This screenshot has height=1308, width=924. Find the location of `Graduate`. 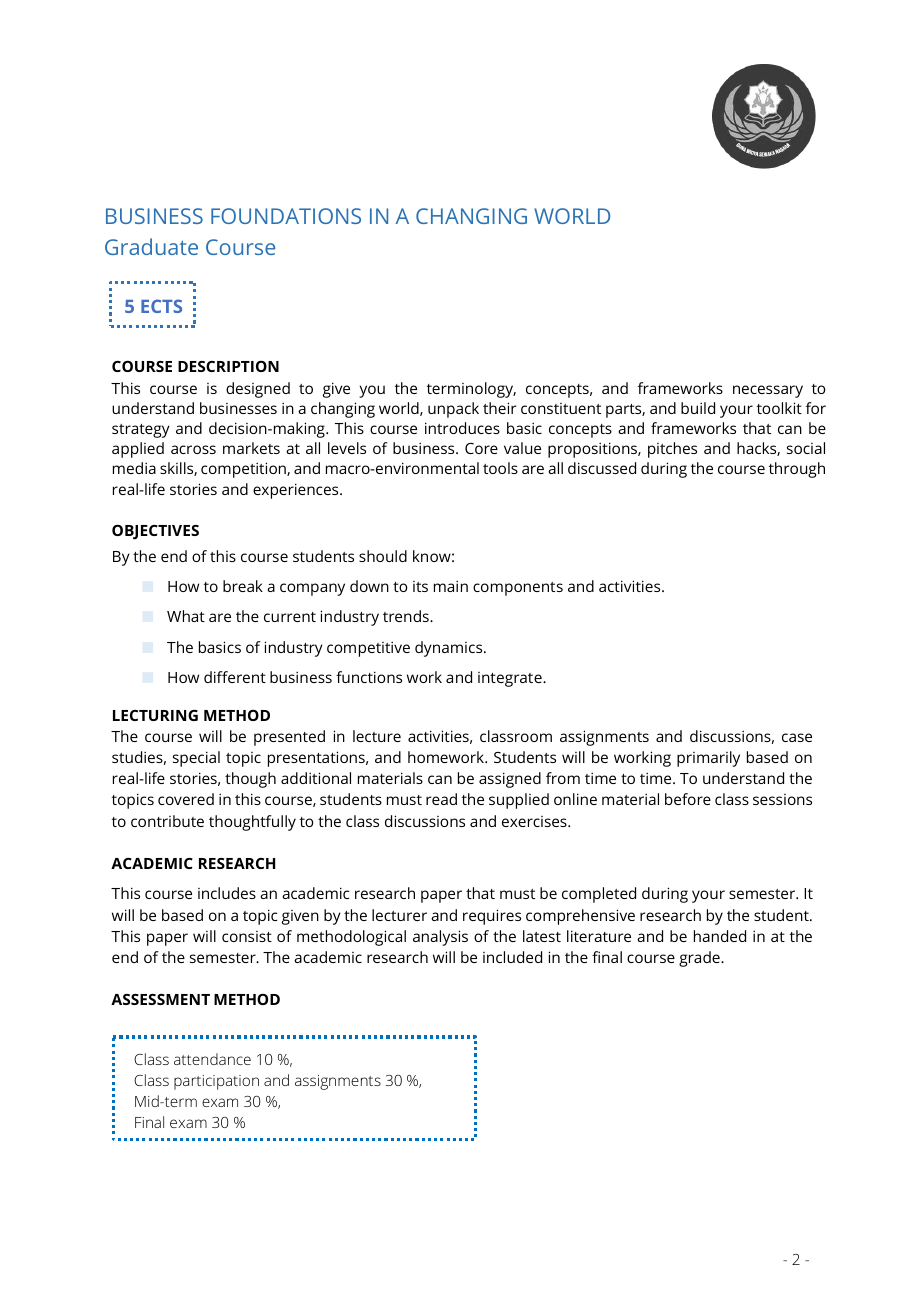

Graduate is located at coordinates (151, 246).
